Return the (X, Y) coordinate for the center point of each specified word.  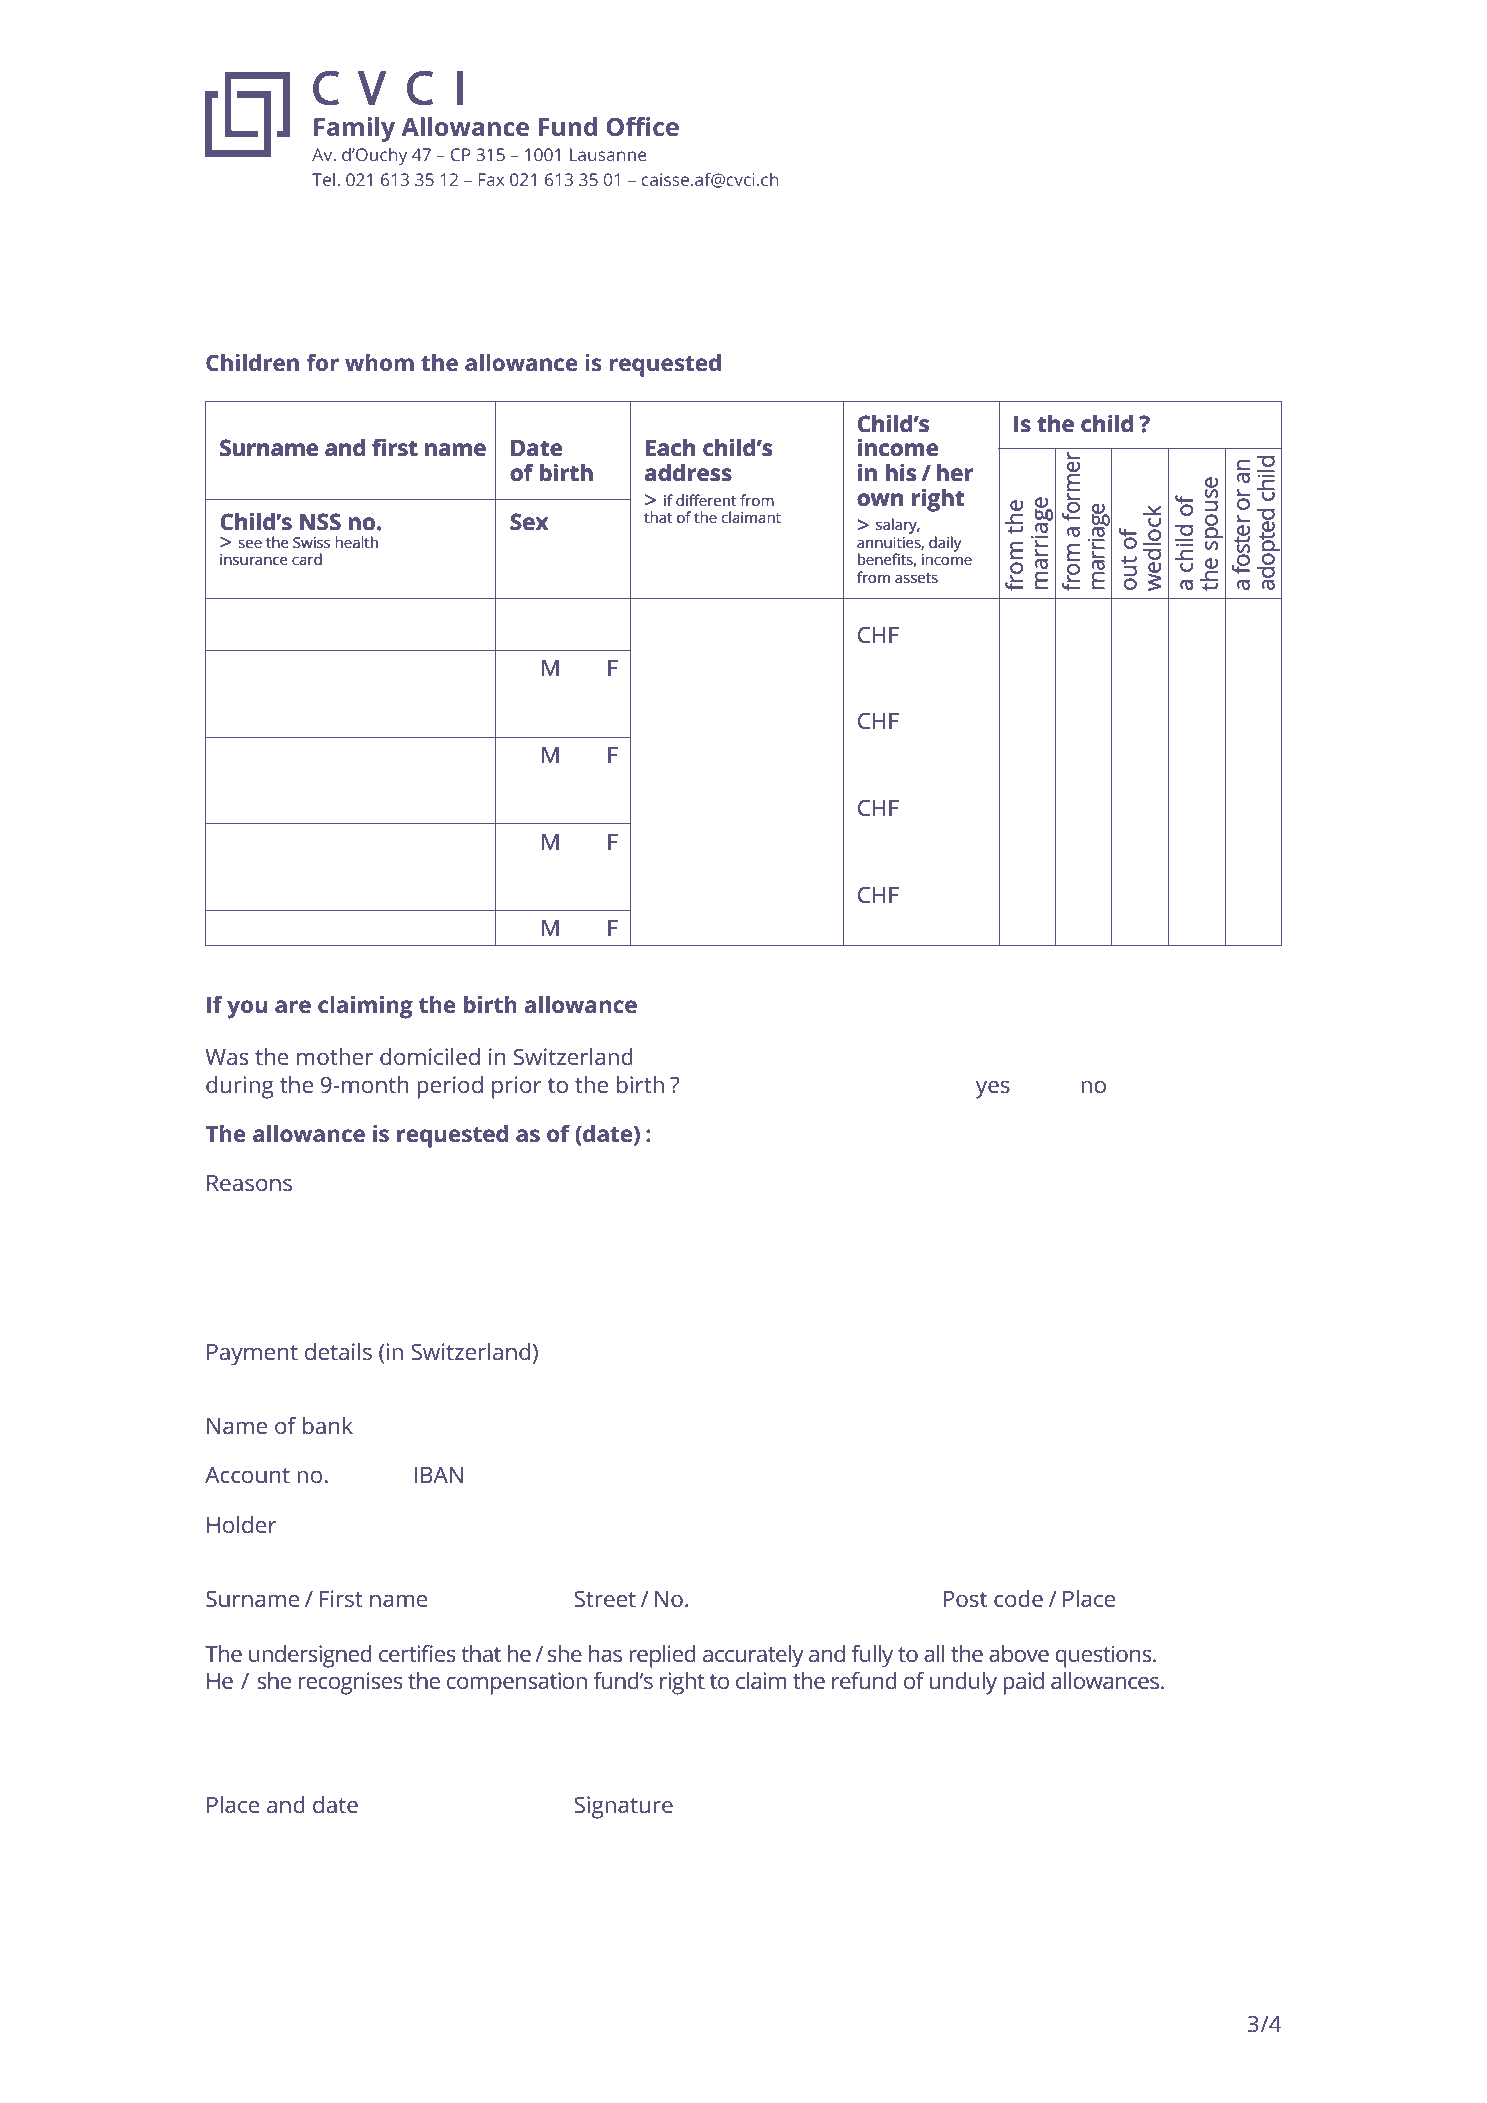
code (1018, 1598)
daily (945, 544)
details (338, 1351)
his (901, 472)
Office (642, 126)
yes (993, 1089)
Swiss (311, 542)
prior (517, 1087)
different (706, 500)
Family (354, 129)
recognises (351, 1683)
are (293, 1006)
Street (605, 1598)
